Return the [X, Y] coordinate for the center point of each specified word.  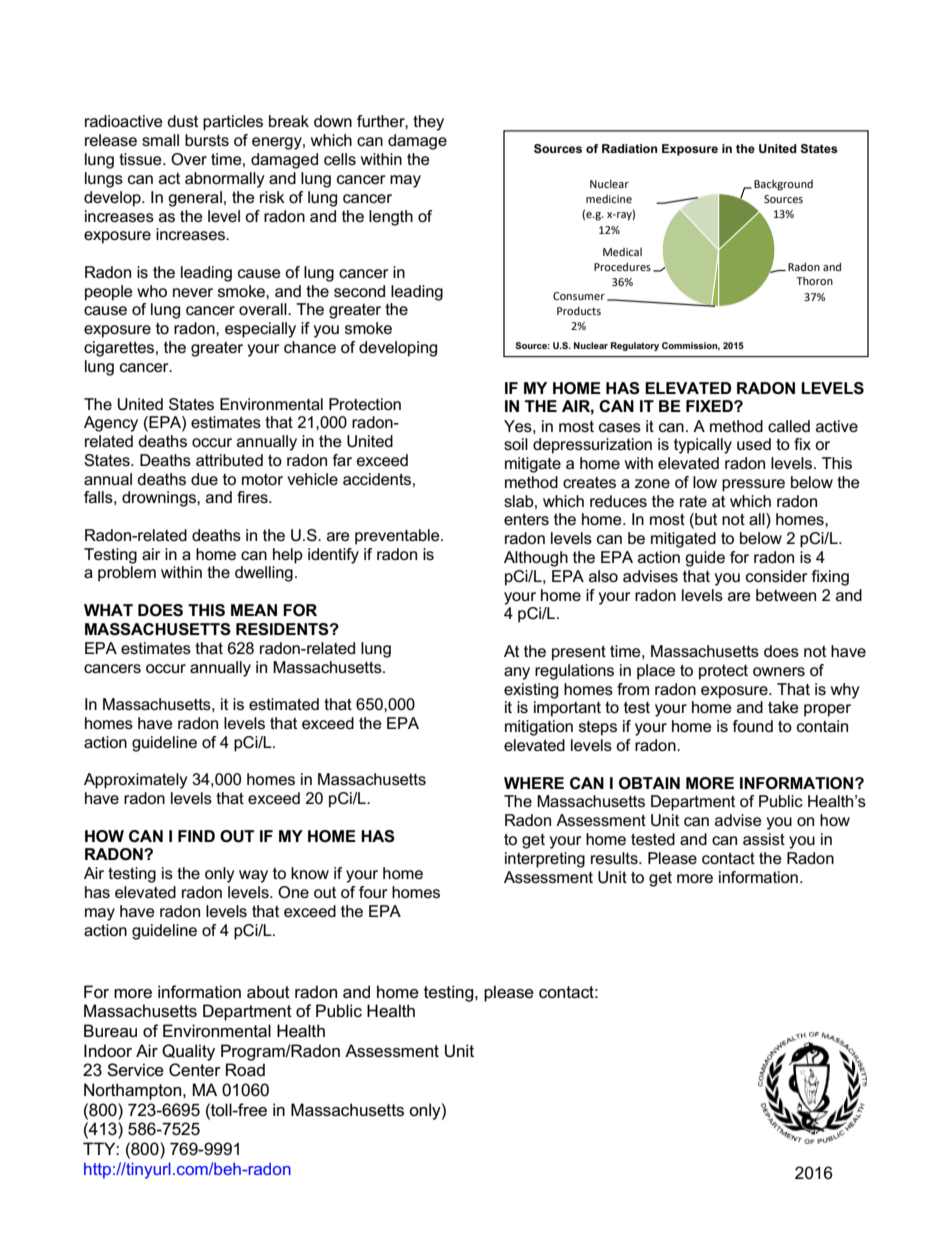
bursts [207, 140]
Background [783, 185]
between [786, 595]
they [428, 123]
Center [195, 1070]
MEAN [254, 610]
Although [536, 559]
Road [245, 1070]
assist [764, 839]
